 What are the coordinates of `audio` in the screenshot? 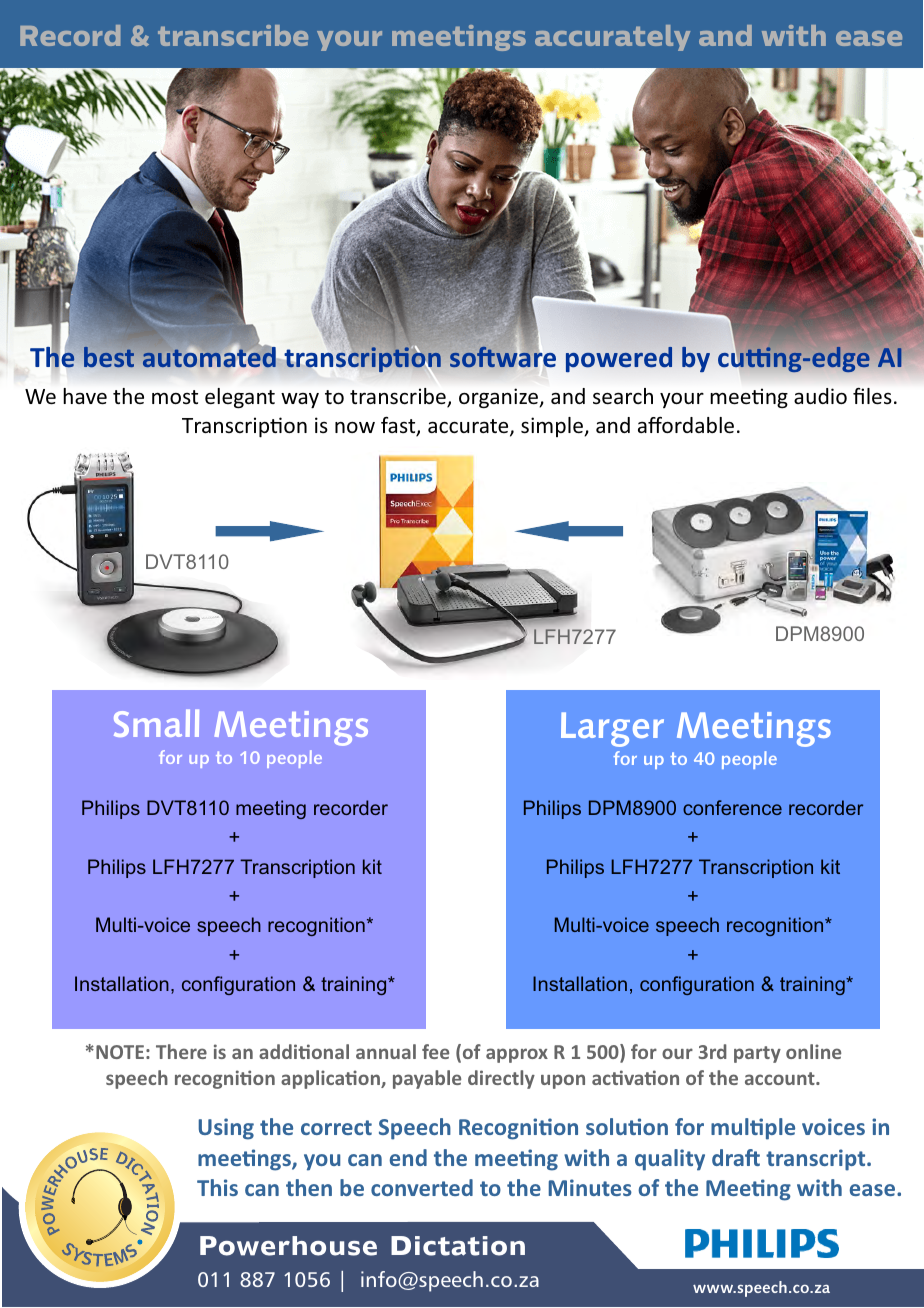 It's located at (820, 396).
